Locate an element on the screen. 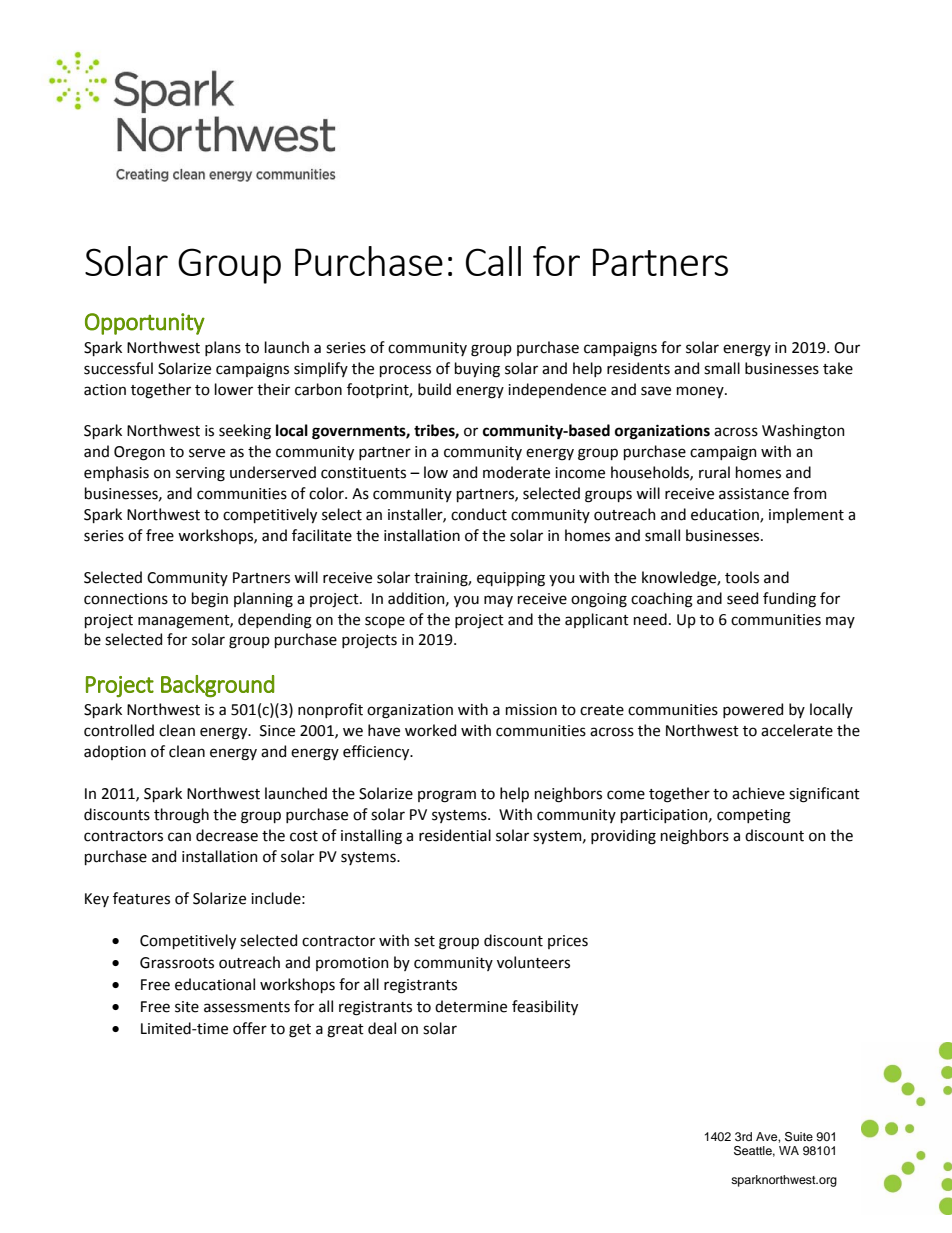  worked is located at coordinates (430, 730).
